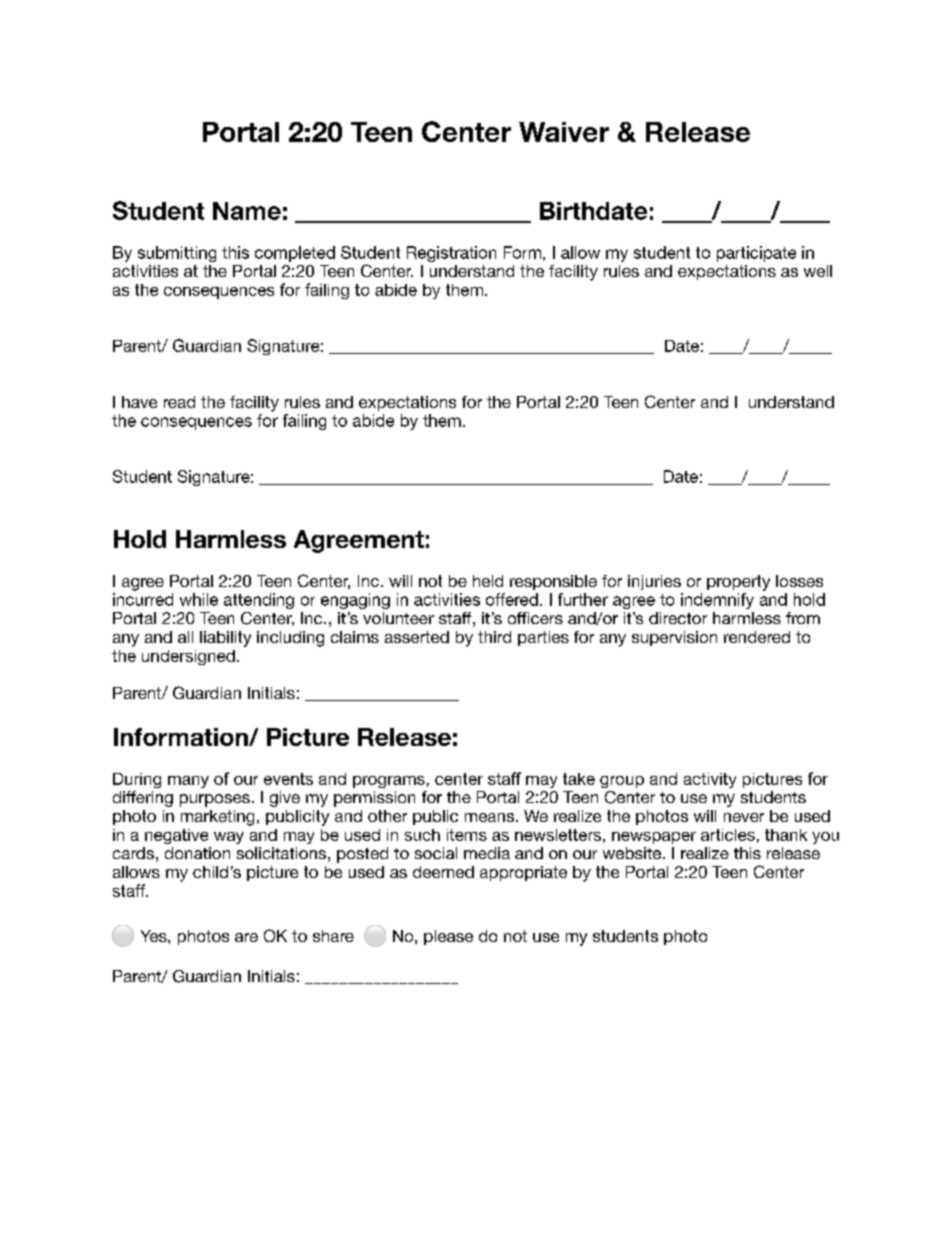  Describe the element at coordinates (188, 657) in the screenshot. I see `undersigned` at that location.
